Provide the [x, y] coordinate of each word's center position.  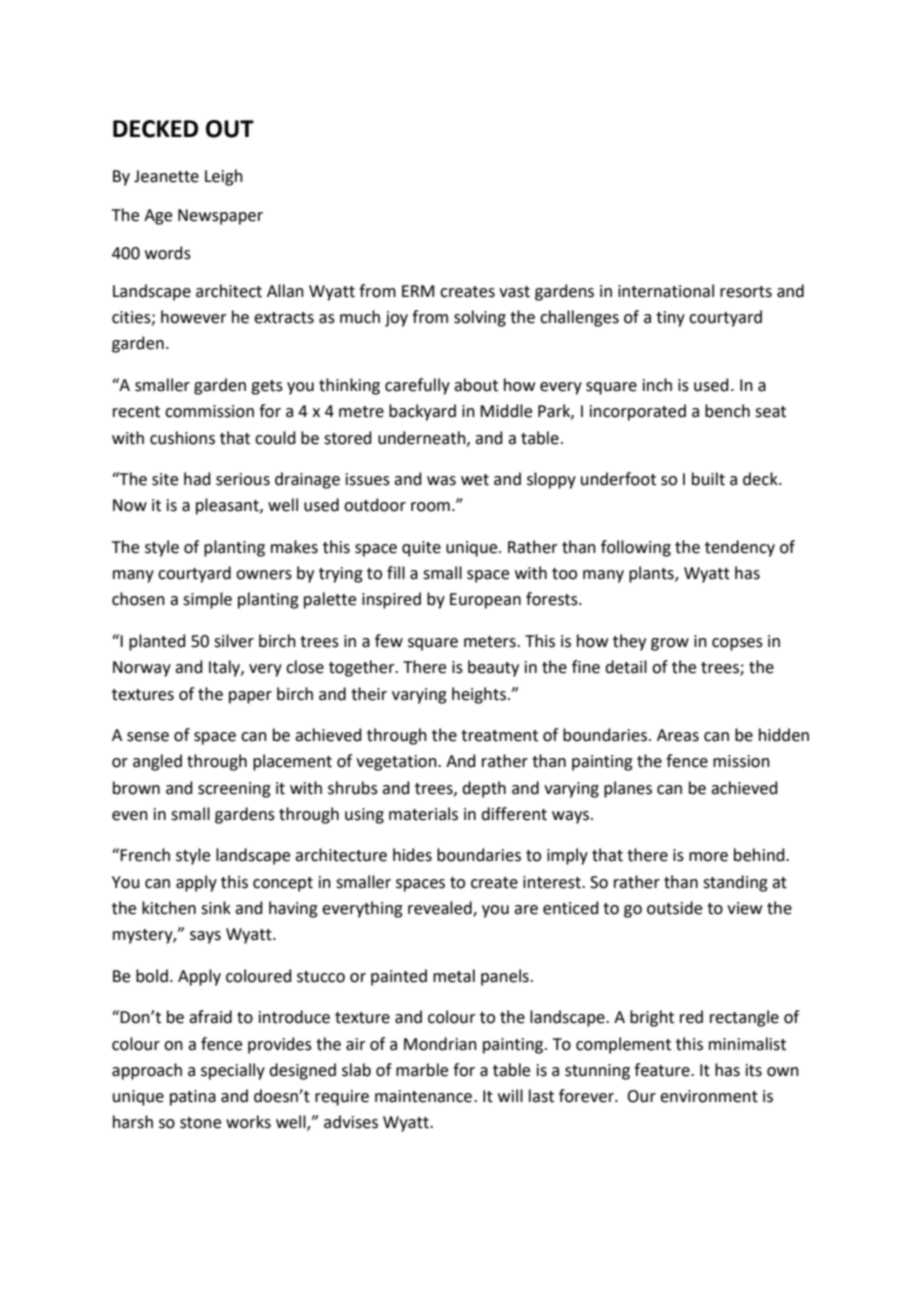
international [666, 291]
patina [193, 1098]
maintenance [423, 1096]
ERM [418, 291]
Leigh [224, 177]
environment [709, 1096]
